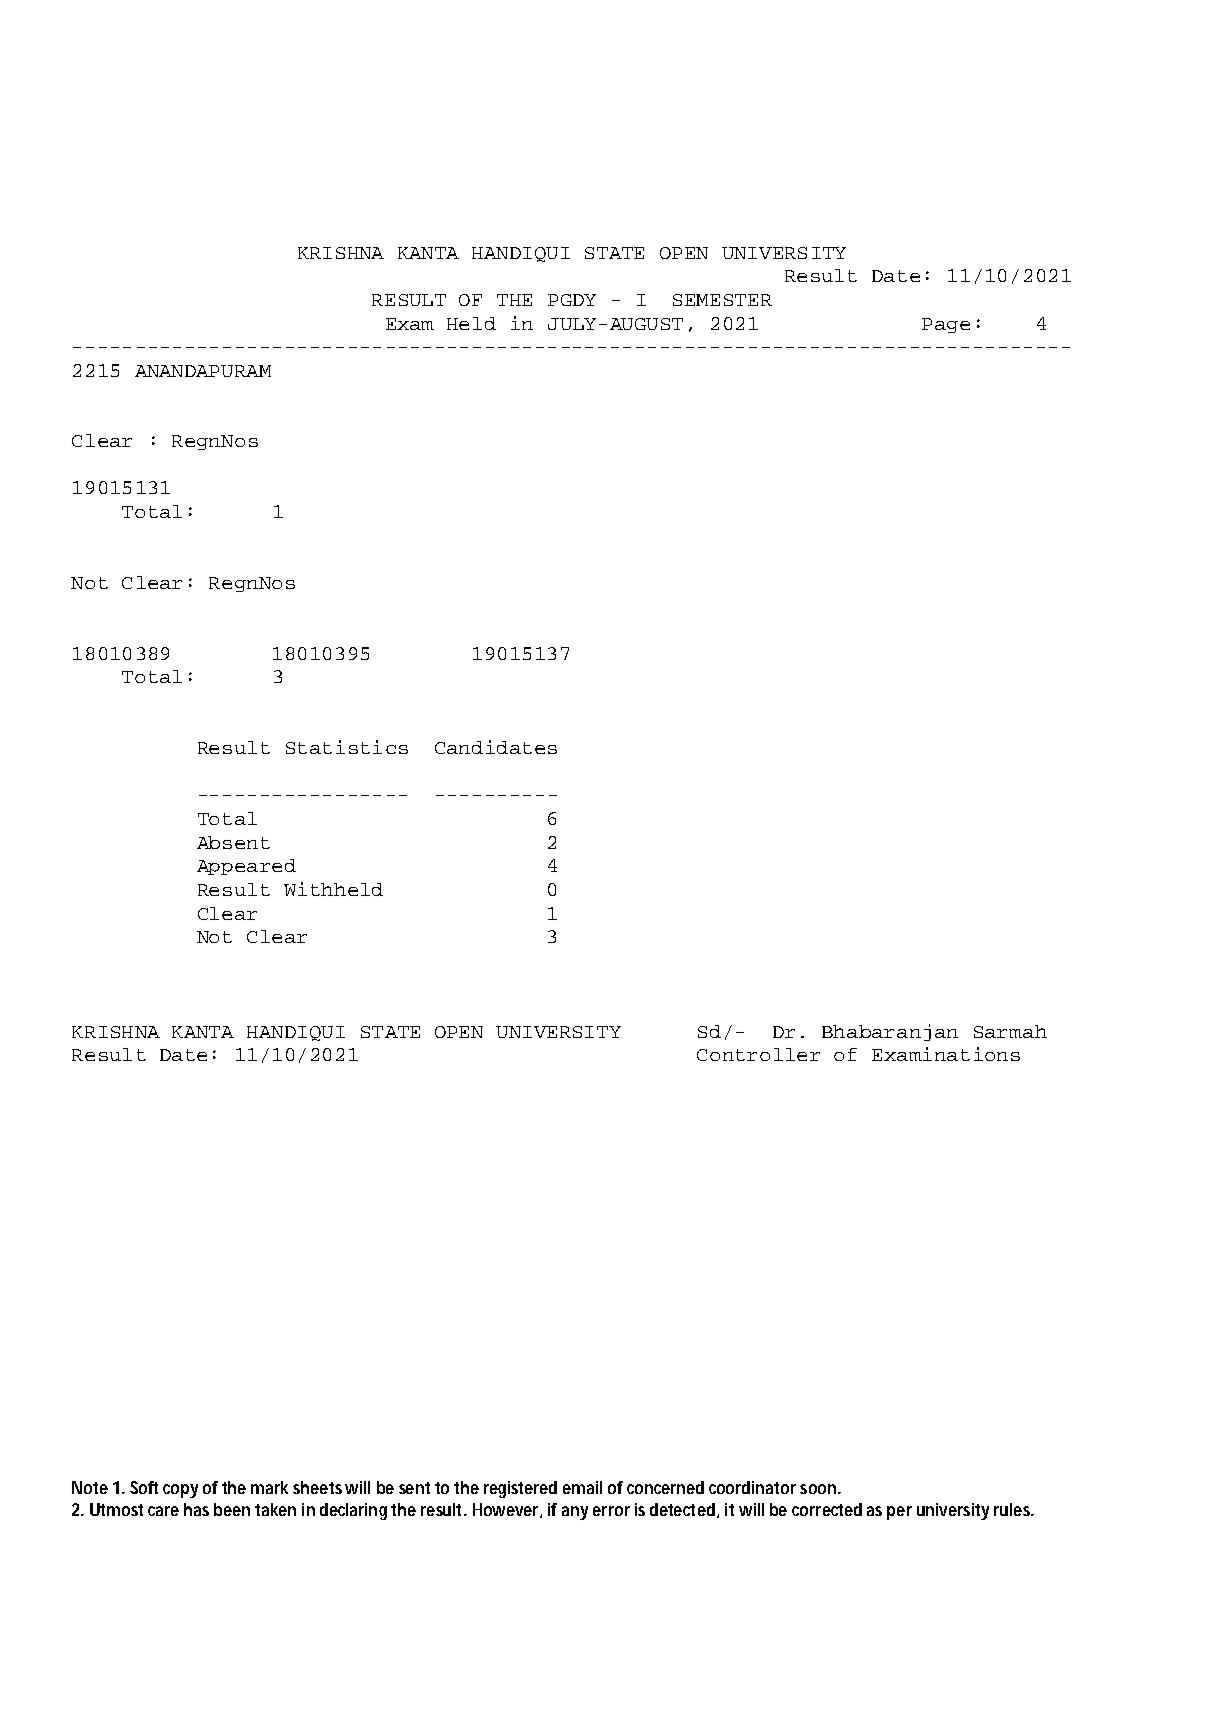 Image resolution: width=1213 pixels, height=1717 pixels. Describe the element at coordinates (520, 1489) in the document. I see `registered` at that location.
